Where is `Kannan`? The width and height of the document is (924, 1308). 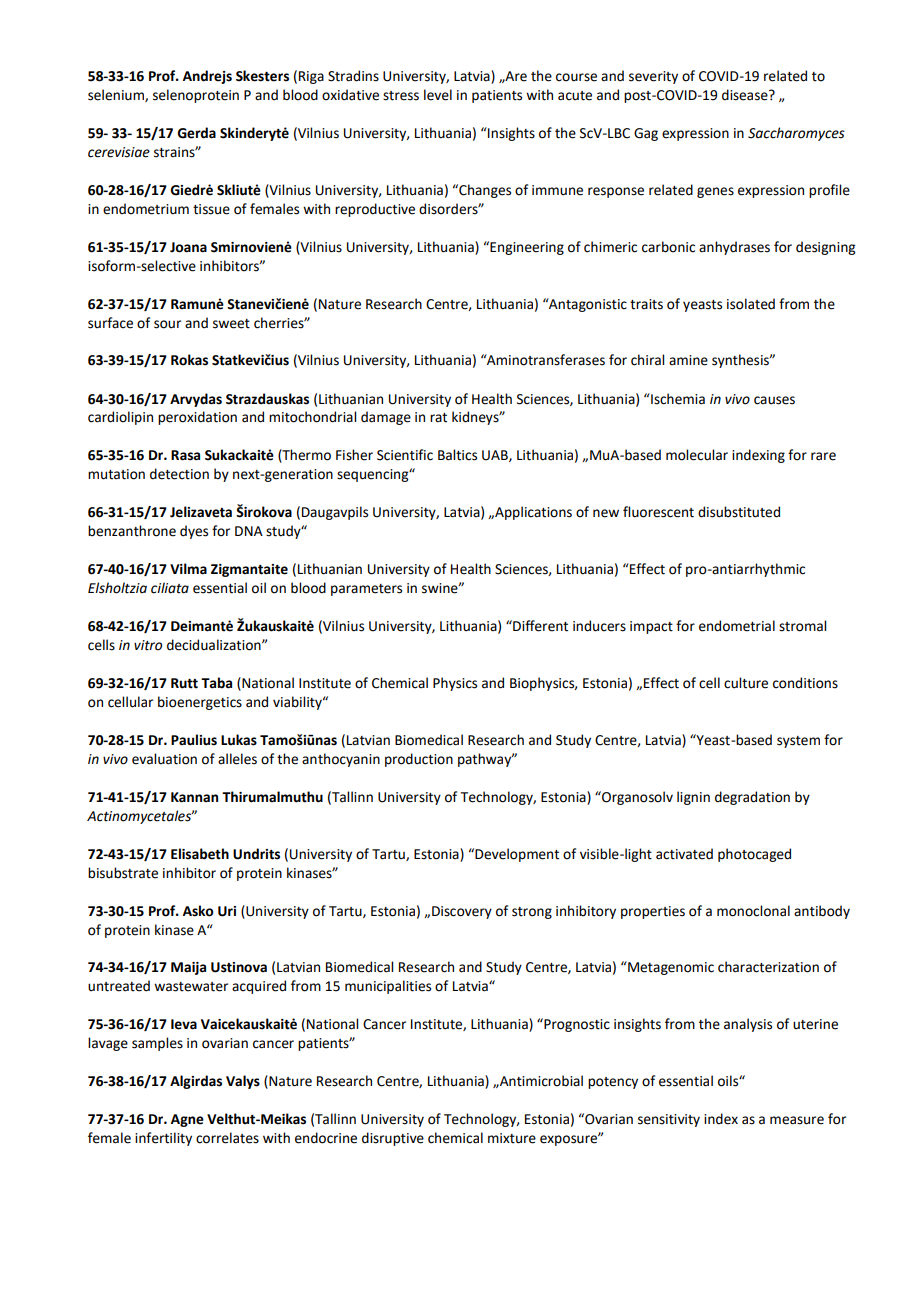
Kannan is located at coordinates (194, 797).
